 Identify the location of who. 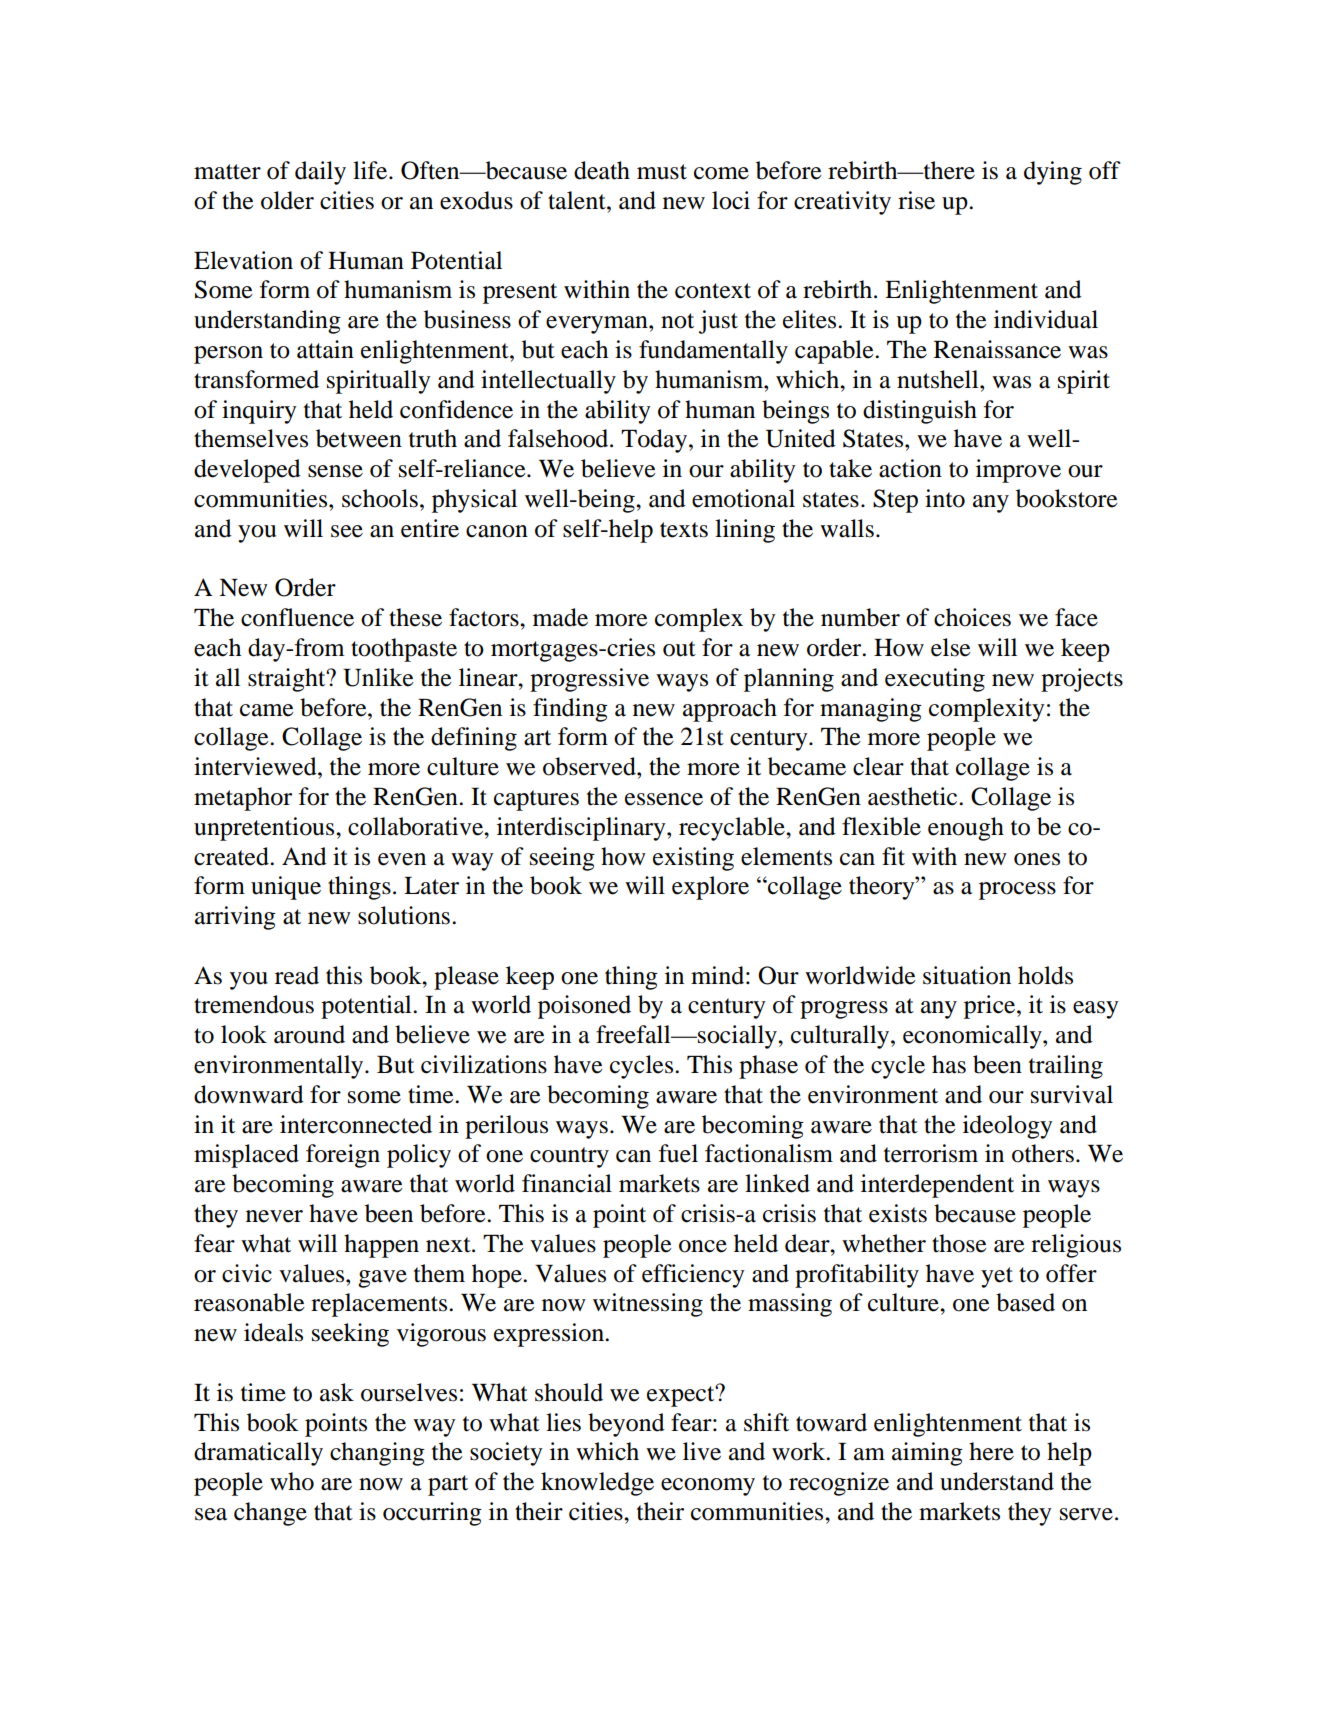
(292, 1481).
